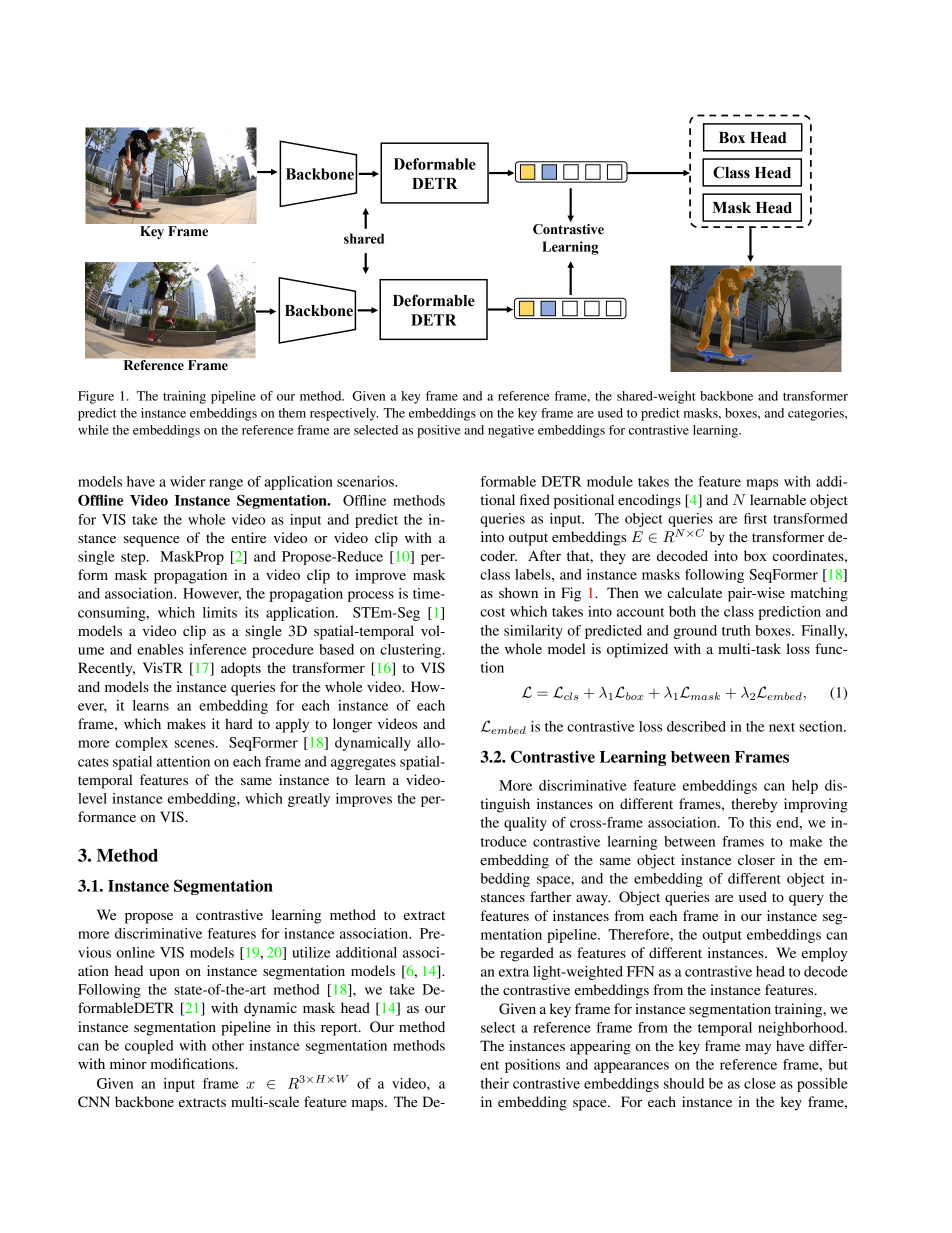  What do you see at coordinates (495, 1083) in the screenshot?
I see `their` at bounding box center [495, 1083].
